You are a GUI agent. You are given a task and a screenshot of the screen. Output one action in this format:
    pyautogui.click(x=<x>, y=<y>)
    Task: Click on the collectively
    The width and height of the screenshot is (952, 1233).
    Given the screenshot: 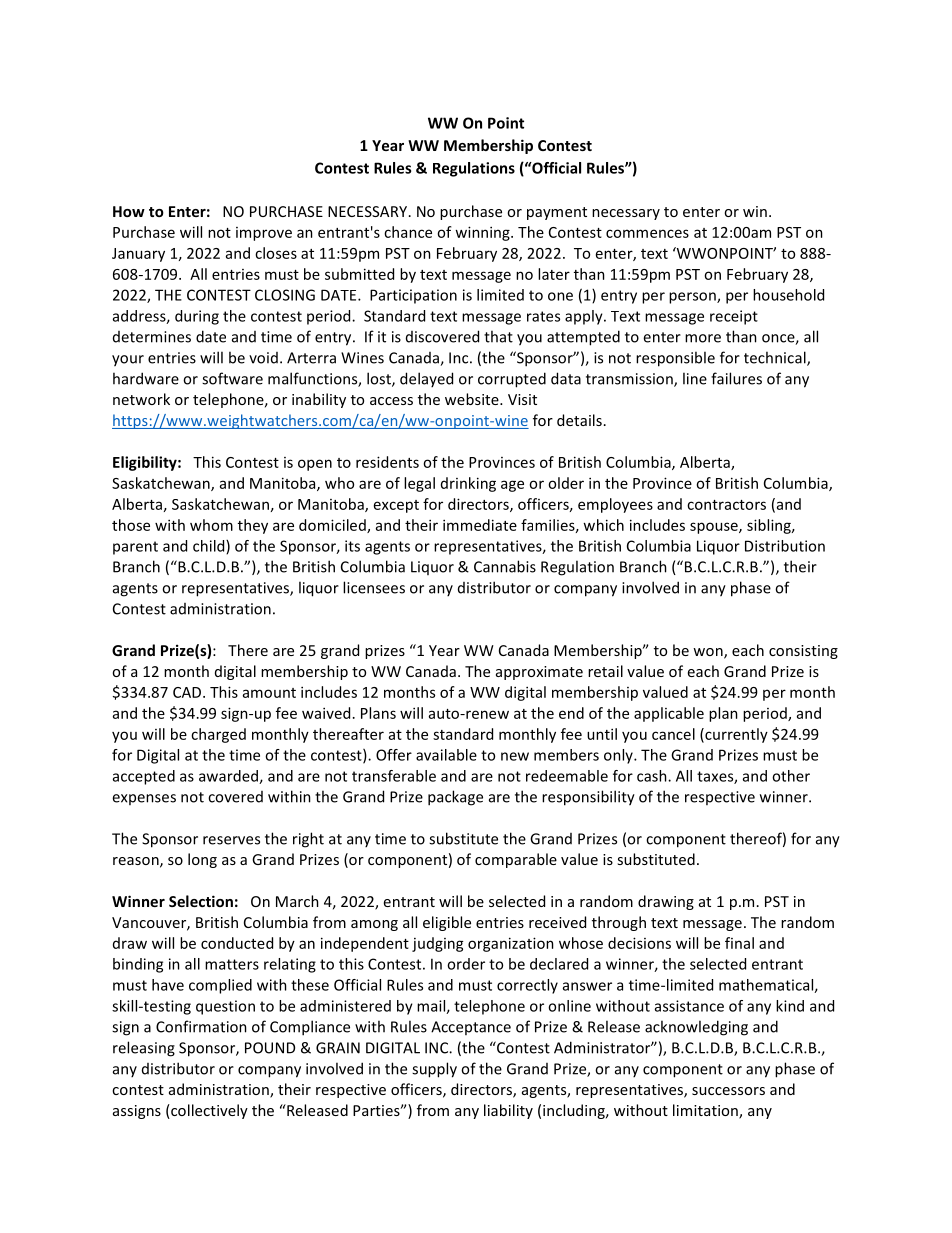 What is the action you would take?
    pyautogui.click(x=208, y=1111)
